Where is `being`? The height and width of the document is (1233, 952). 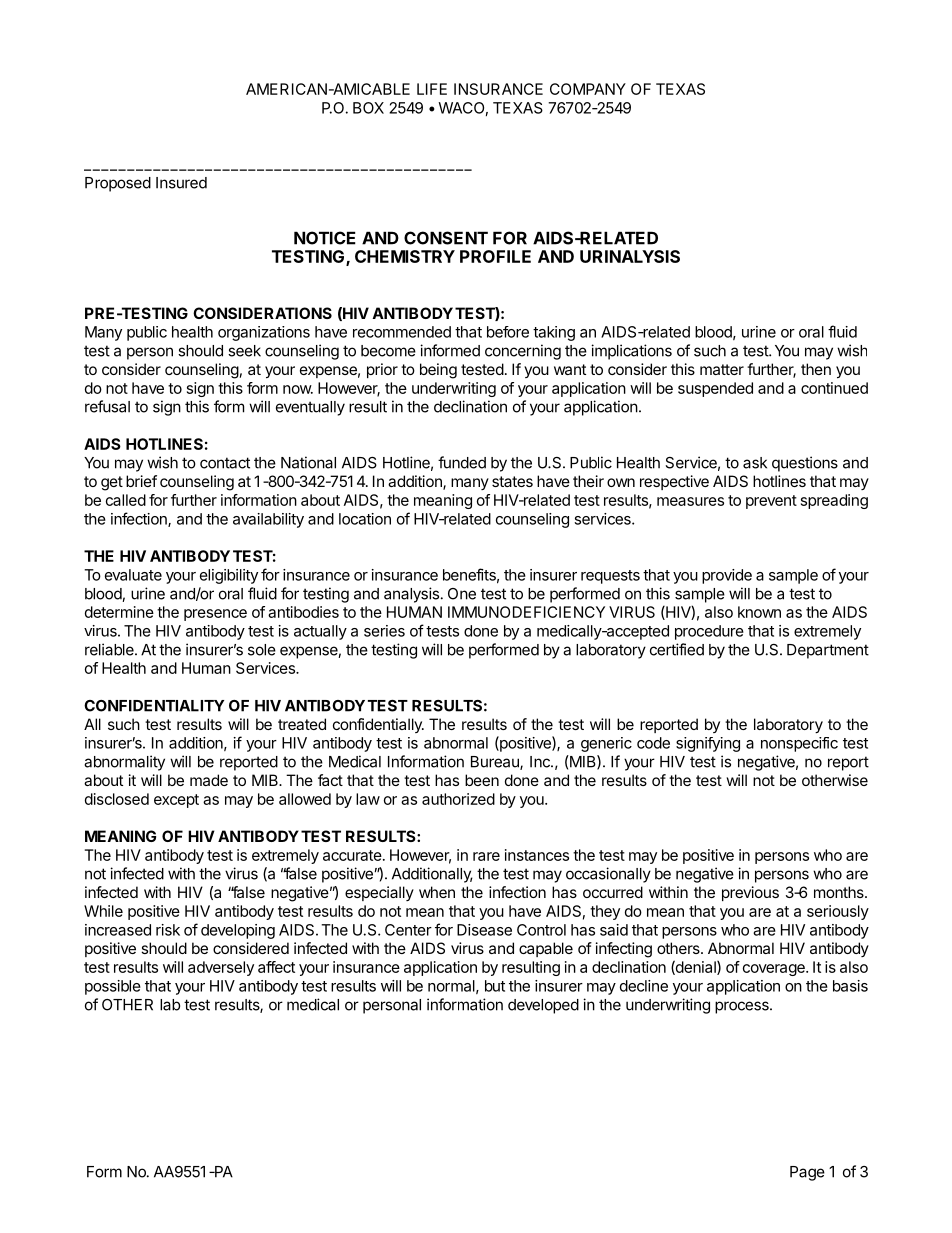
being is located at coordinates (438, 371).
